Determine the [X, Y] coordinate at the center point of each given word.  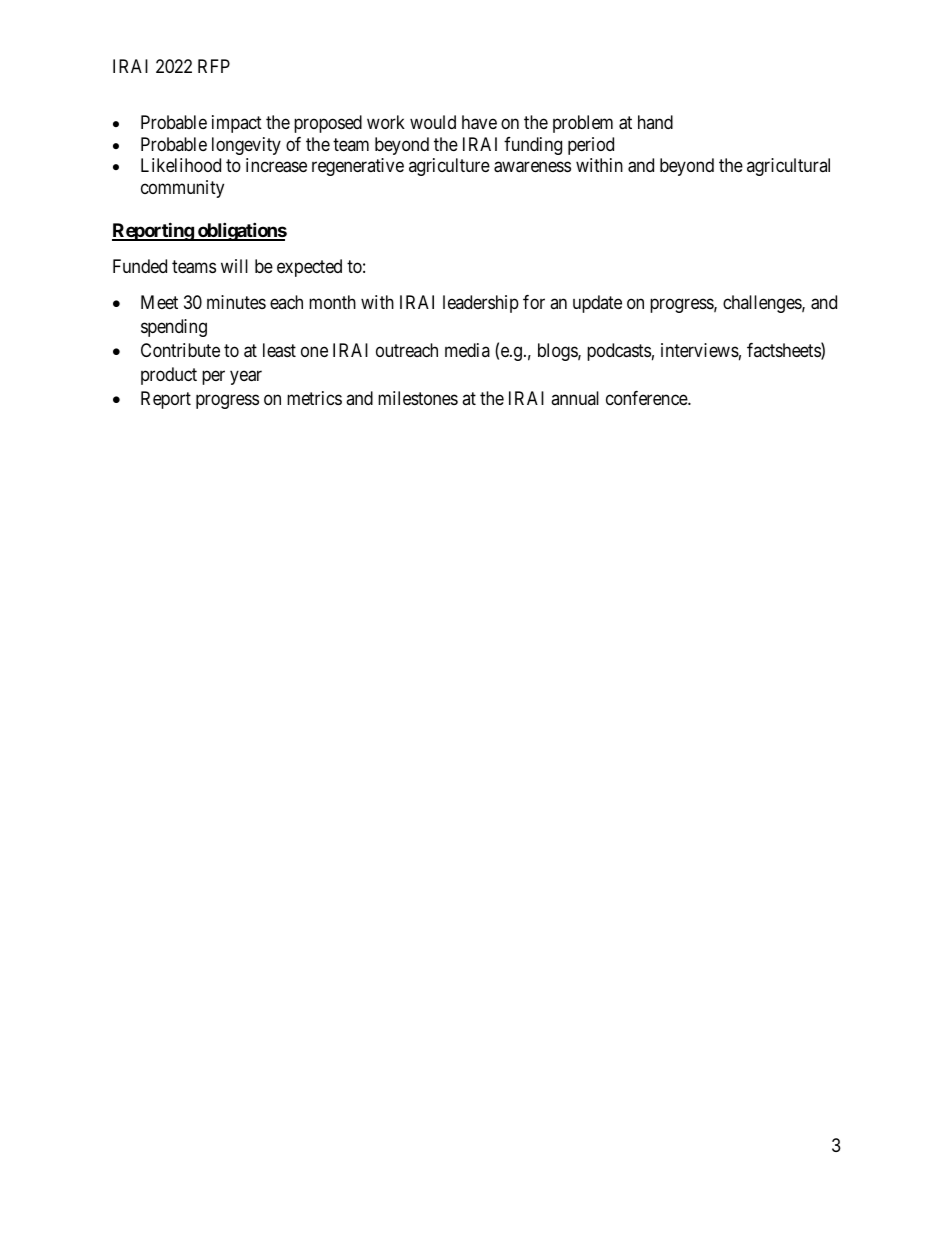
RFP [214, 66]
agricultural [788, 167]
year [246, 377]
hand [655, 122]
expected [309, 268]
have [479, 122]
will [234, 266]
